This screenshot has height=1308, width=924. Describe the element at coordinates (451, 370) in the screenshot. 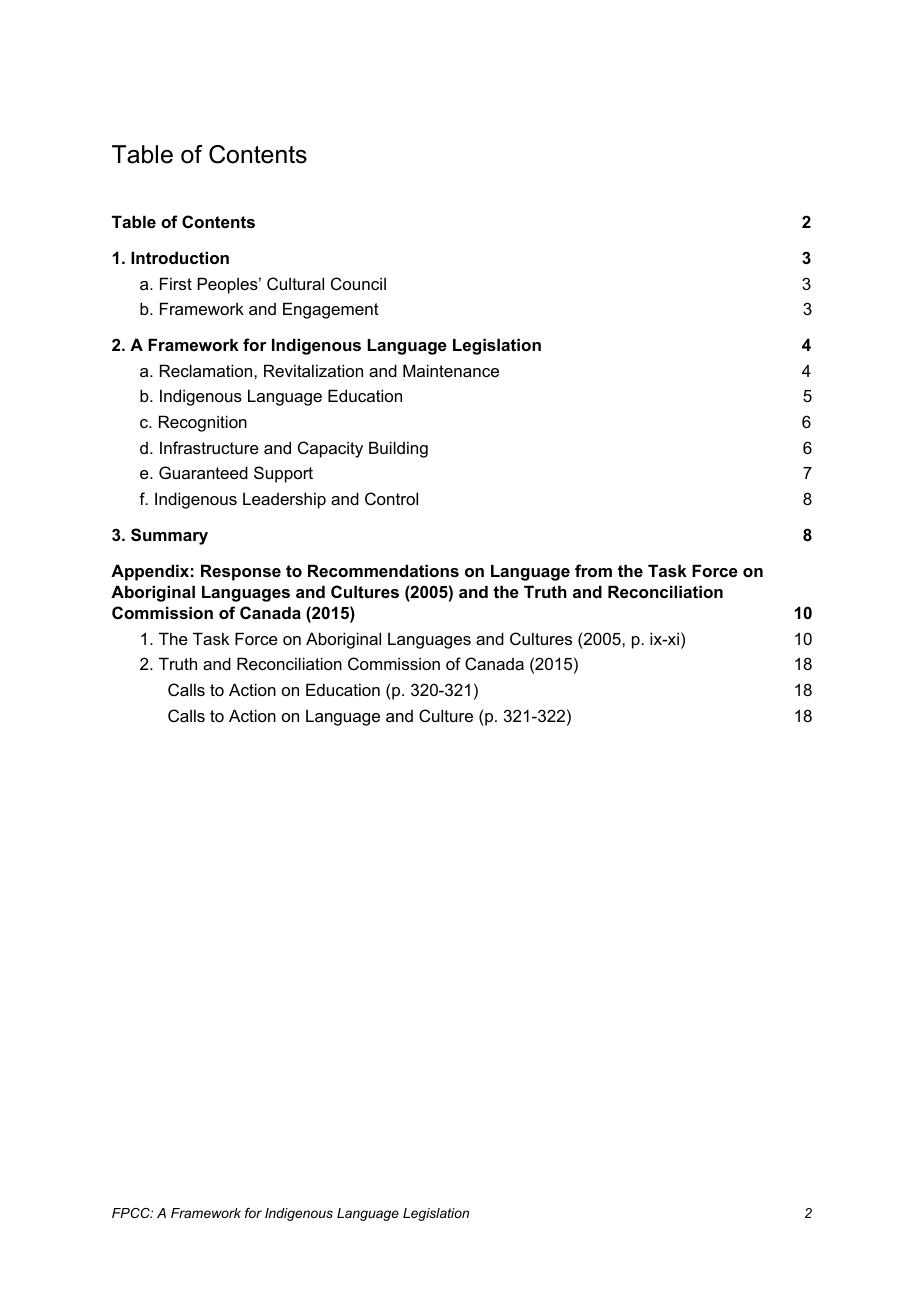

I see `Maintenance` at that location.
